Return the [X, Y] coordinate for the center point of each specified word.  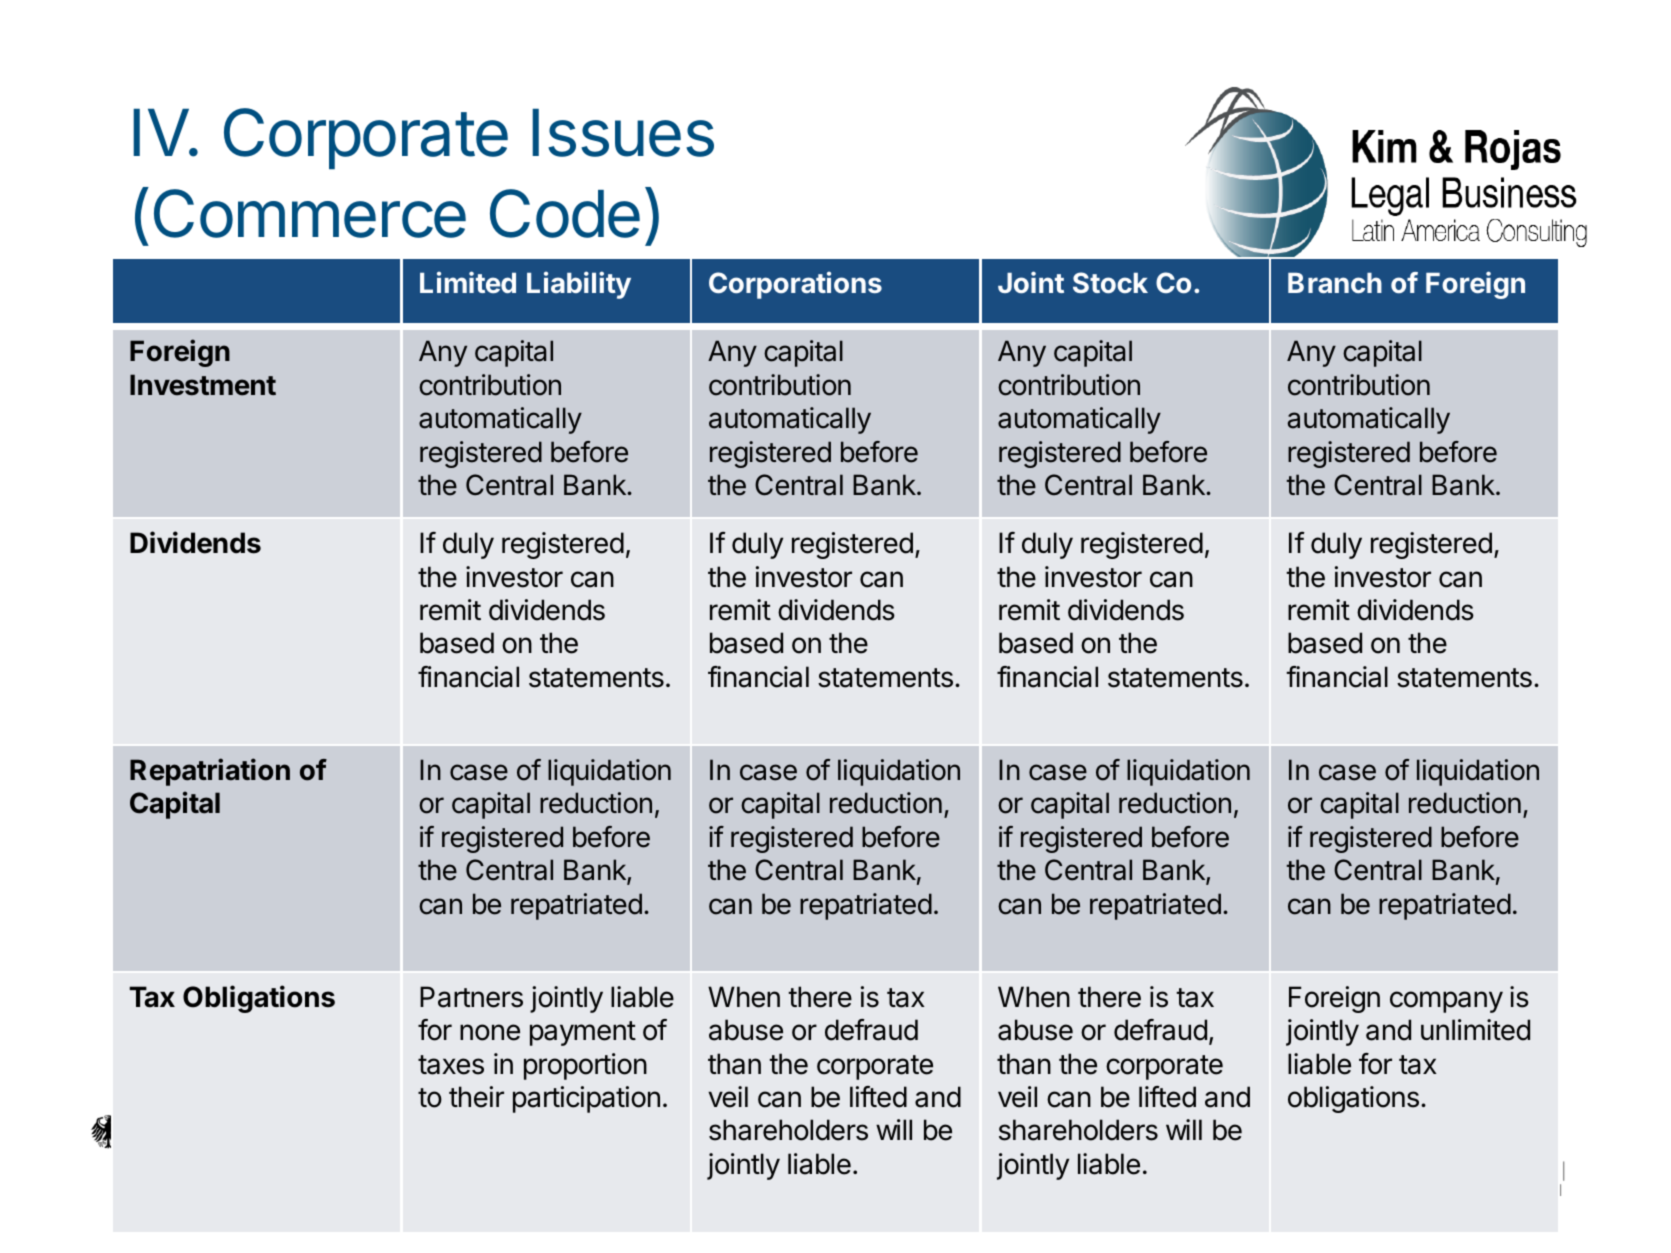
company [1446, 1002]
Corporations [795, 285]
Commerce [310, 213]
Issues [623, 133]
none [490, 1032]
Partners [471, 997]
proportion [585, 1066]
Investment [203, 385]
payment [583, 1033]
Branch [1335, 283]
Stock [1110, 282]
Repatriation [210, 772]
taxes [451, 1065]
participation [586, 1099]
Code [565, 213]
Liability [579, 285]
